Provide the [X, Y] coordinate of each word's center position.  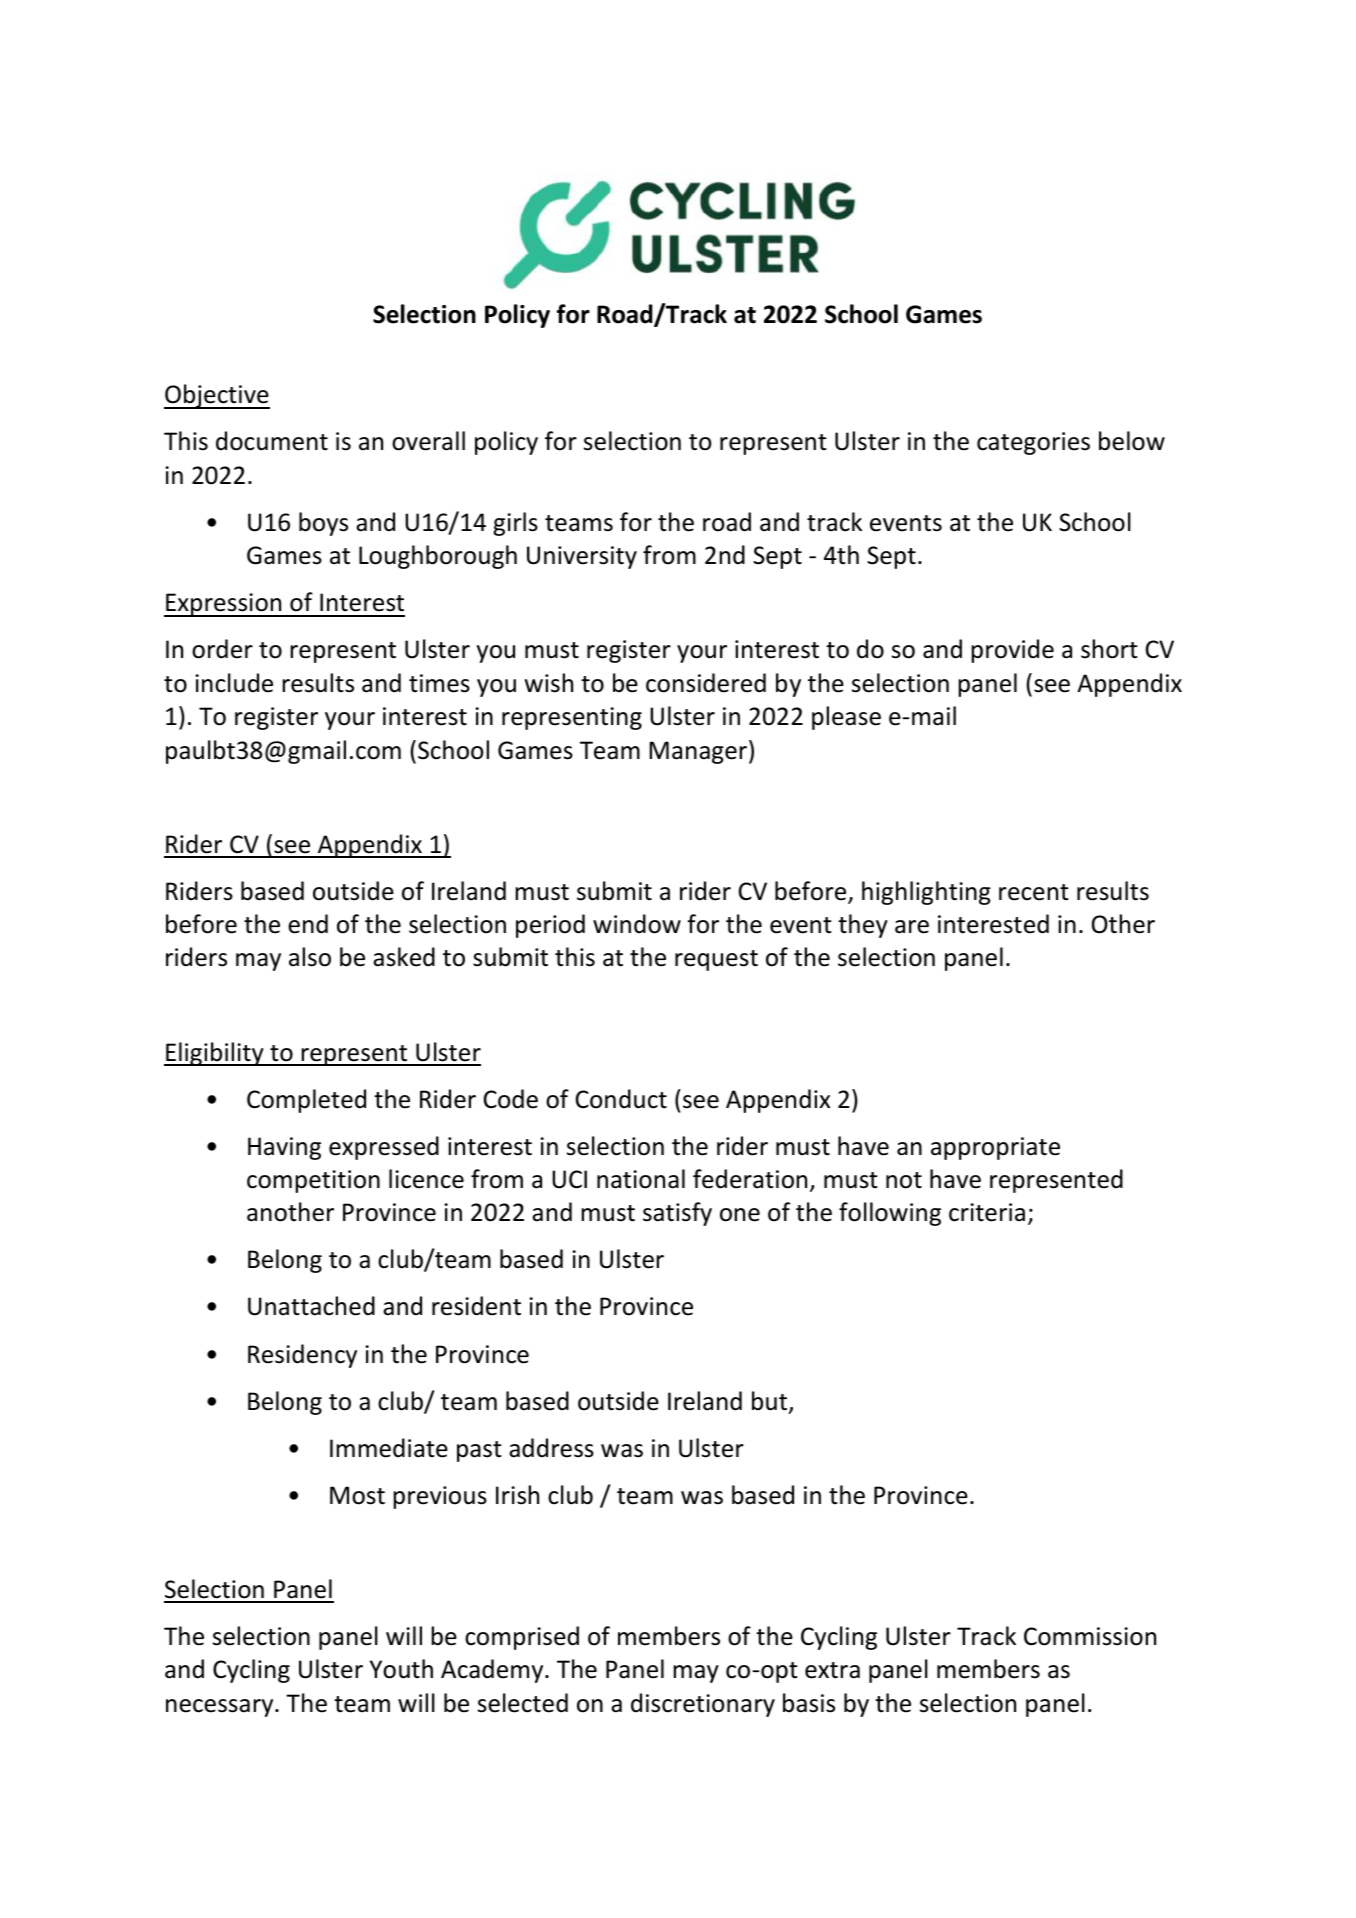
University [582, 557]
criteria [987, 1212]
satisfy [677, 1214]
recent [1034, 892]
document [272, 441]
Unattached [311, 1306]
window [637, 924]
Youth [401, 1669]
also [310, 957]
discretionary [703, 1705]
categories [1033, 443]
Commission [1090, 1636]
